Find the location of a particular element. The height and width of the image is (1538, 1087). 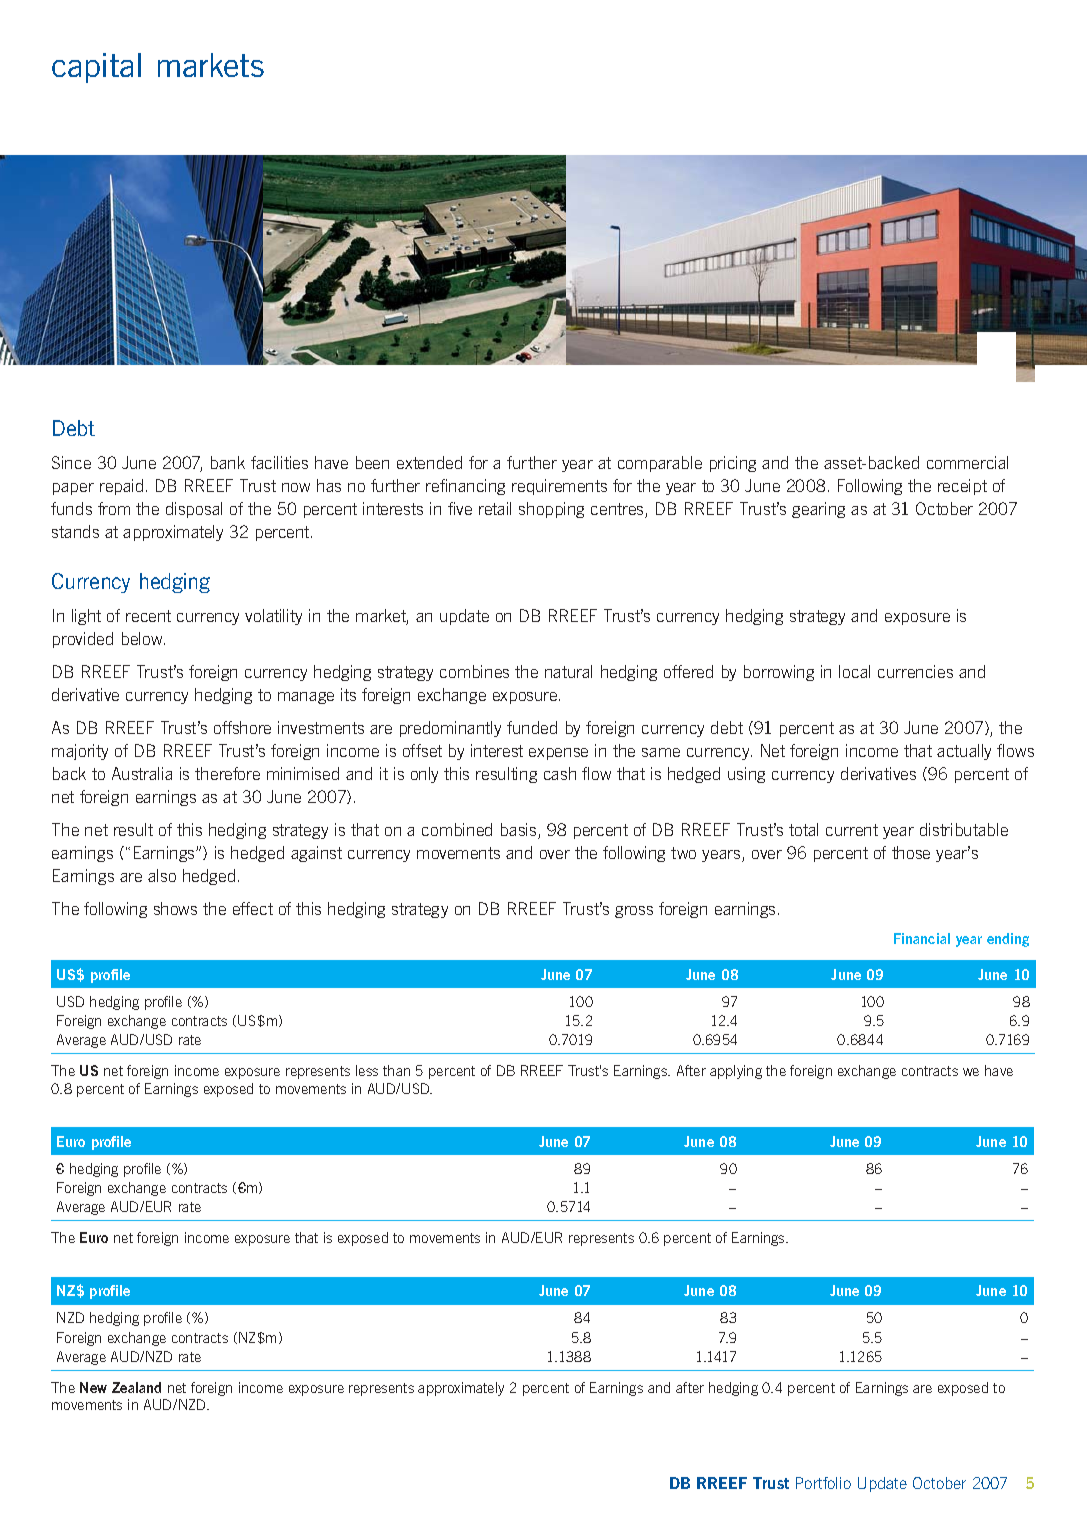

Portfolio is located at coordinates (823, 1483).
